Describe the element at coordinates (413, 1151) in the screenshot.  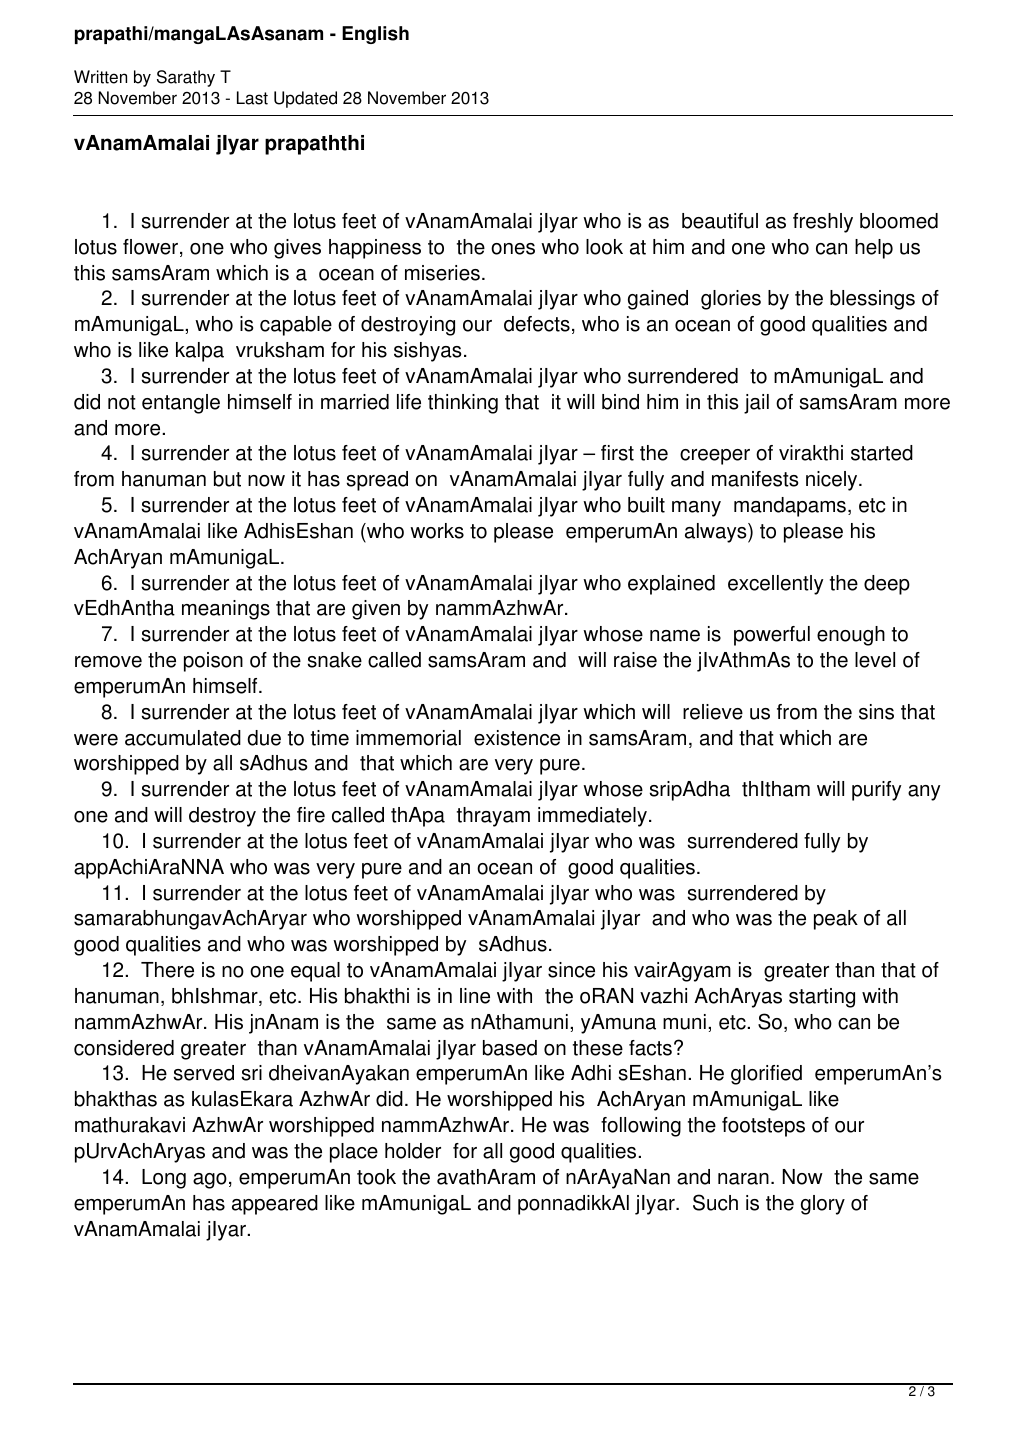
I see `holder` at that location.
